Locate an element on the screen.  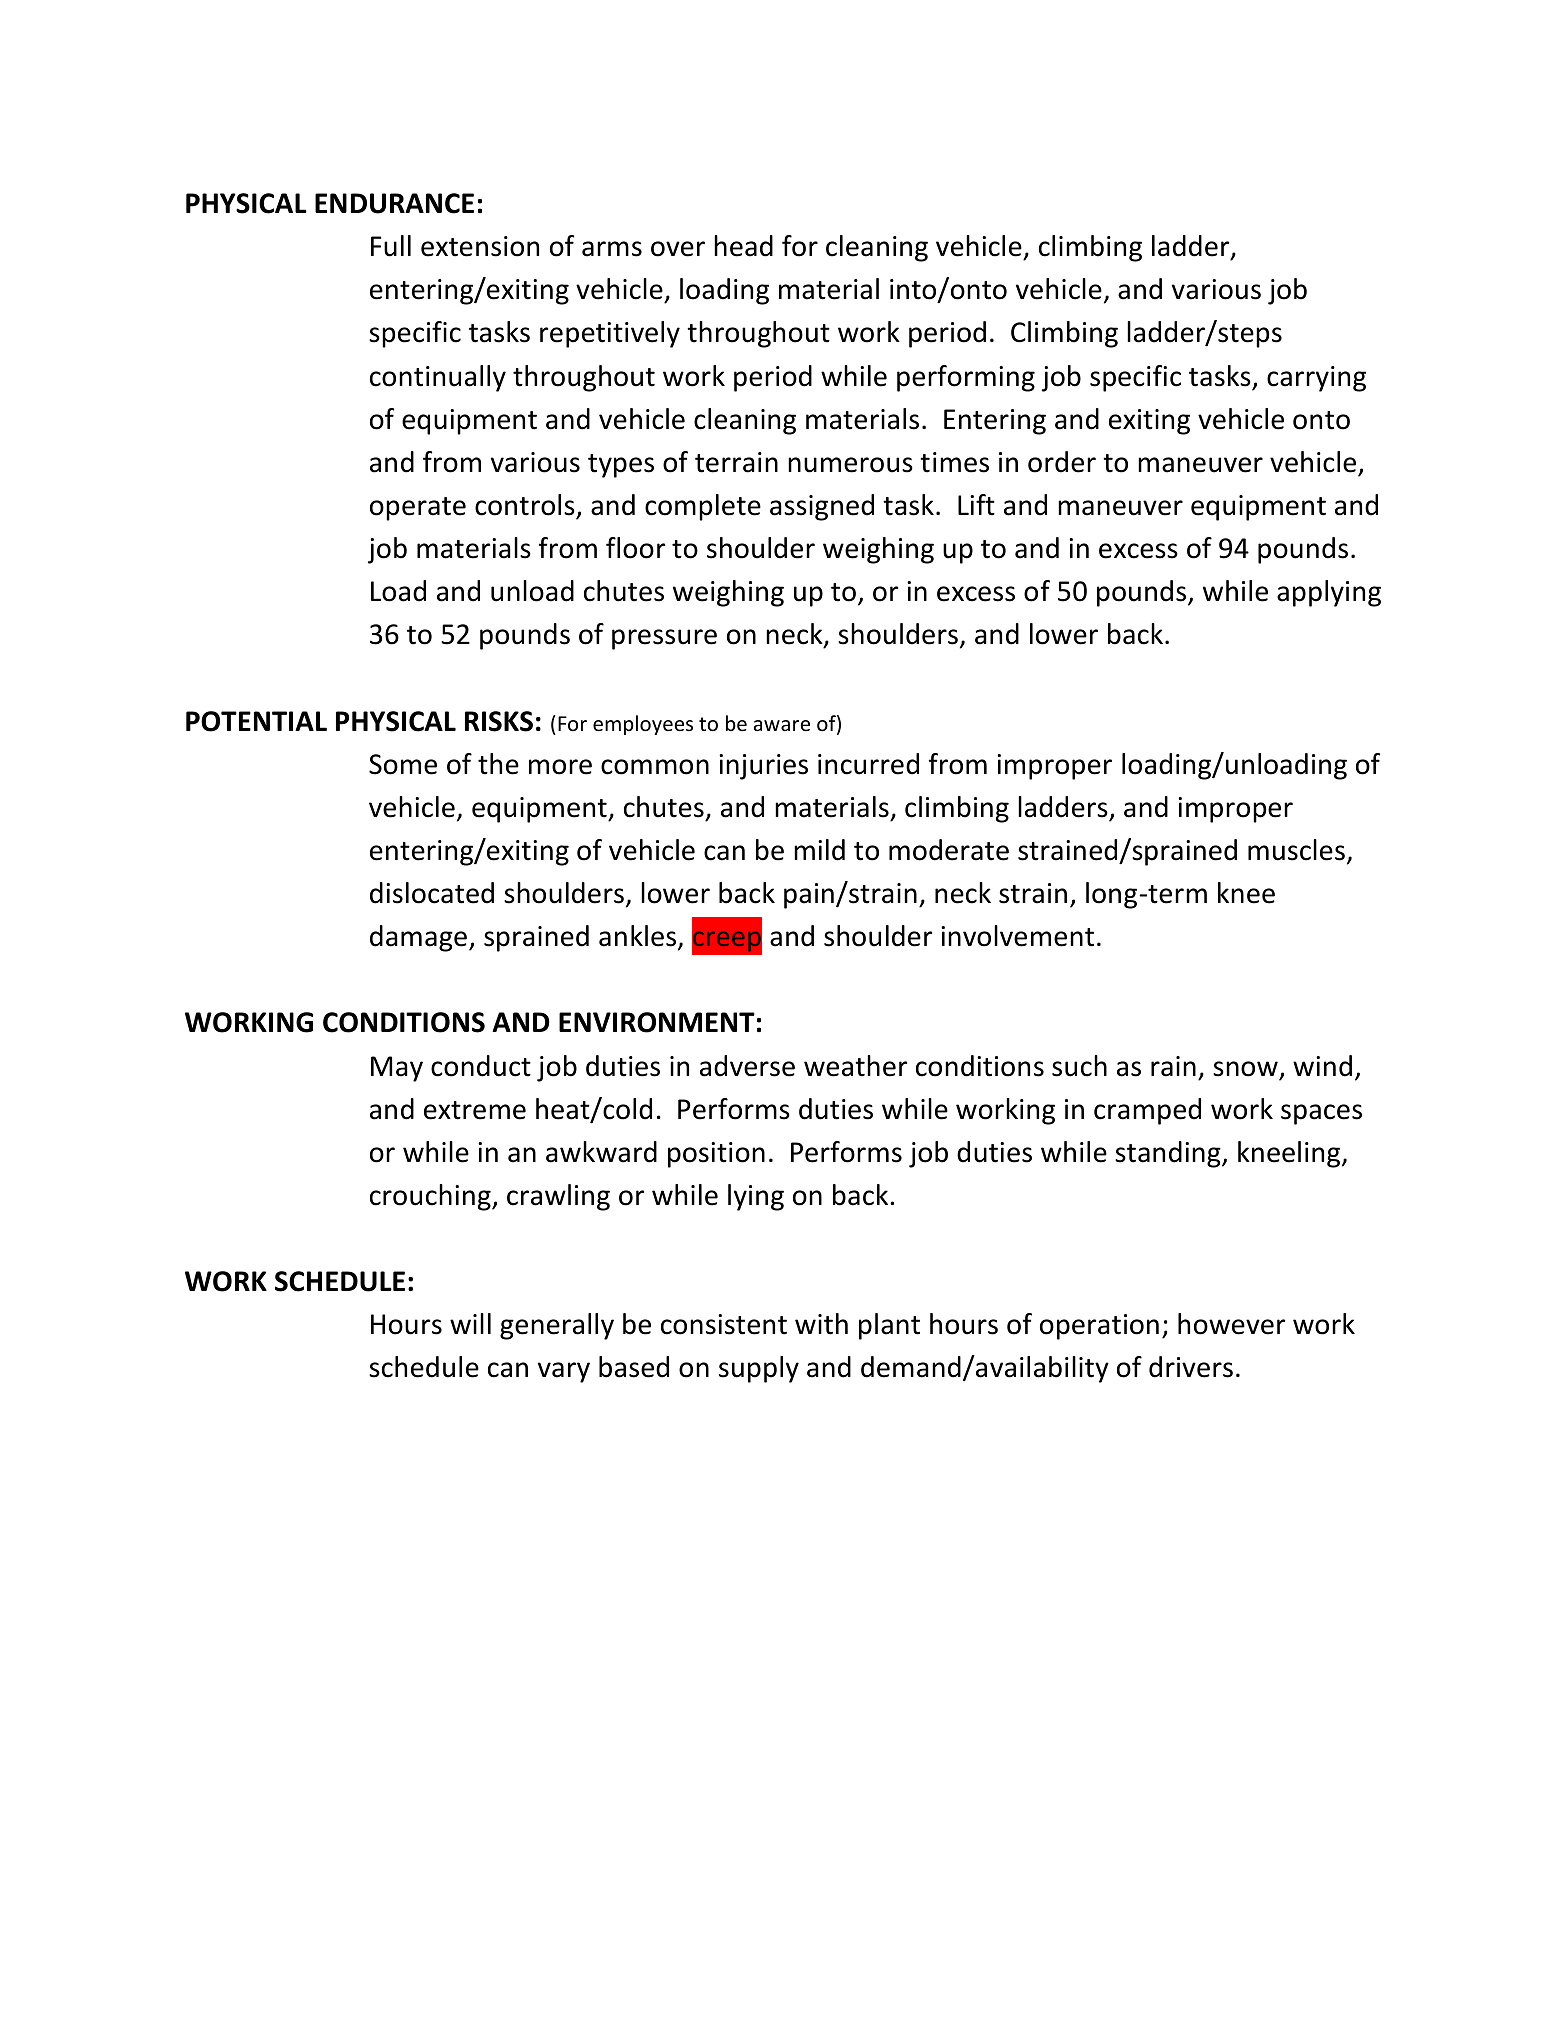
with is located at coordinates (821, 1324).
